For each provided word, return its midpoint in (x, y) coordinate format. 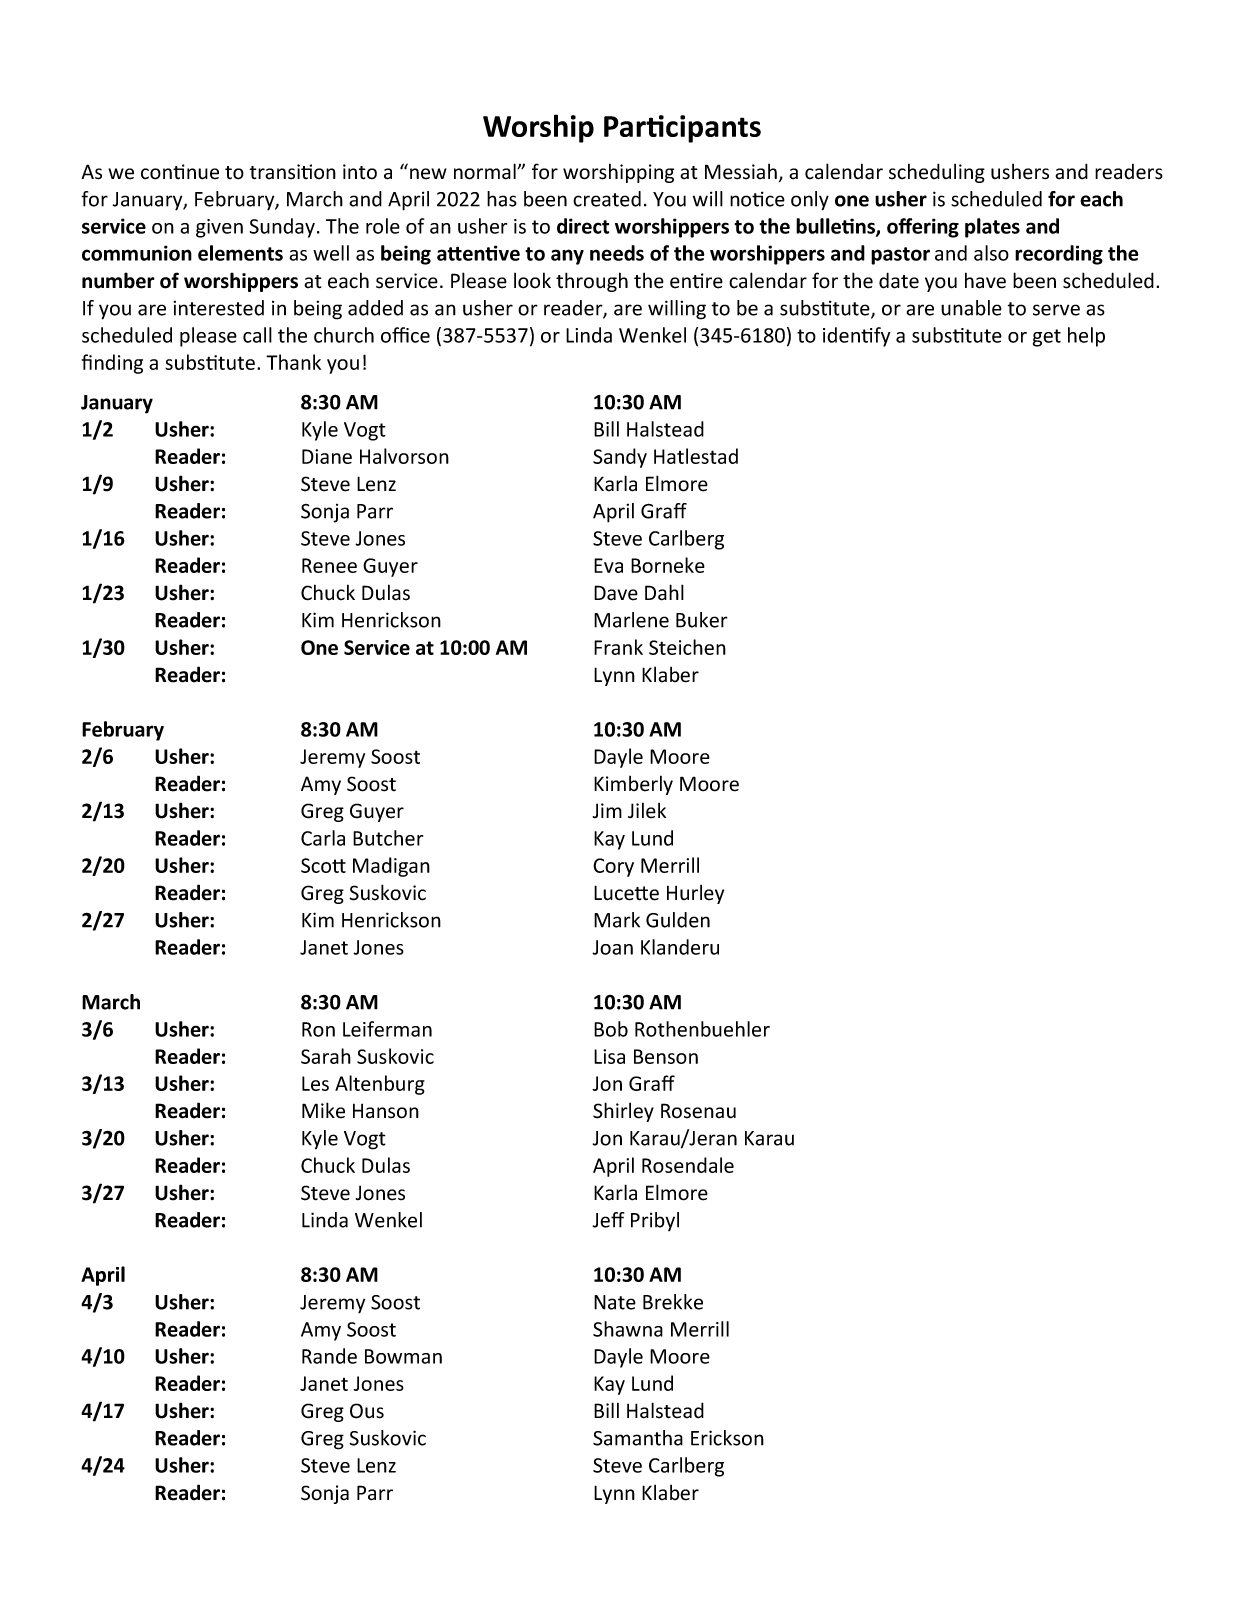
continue (180, 172)
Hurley (695, 894)
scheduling (937, 173)
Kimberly (633, 785)
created (607, 199)
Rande (329, 1356)
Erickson (727, 1438)
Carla (323, 838)
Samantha (638, 1438)
